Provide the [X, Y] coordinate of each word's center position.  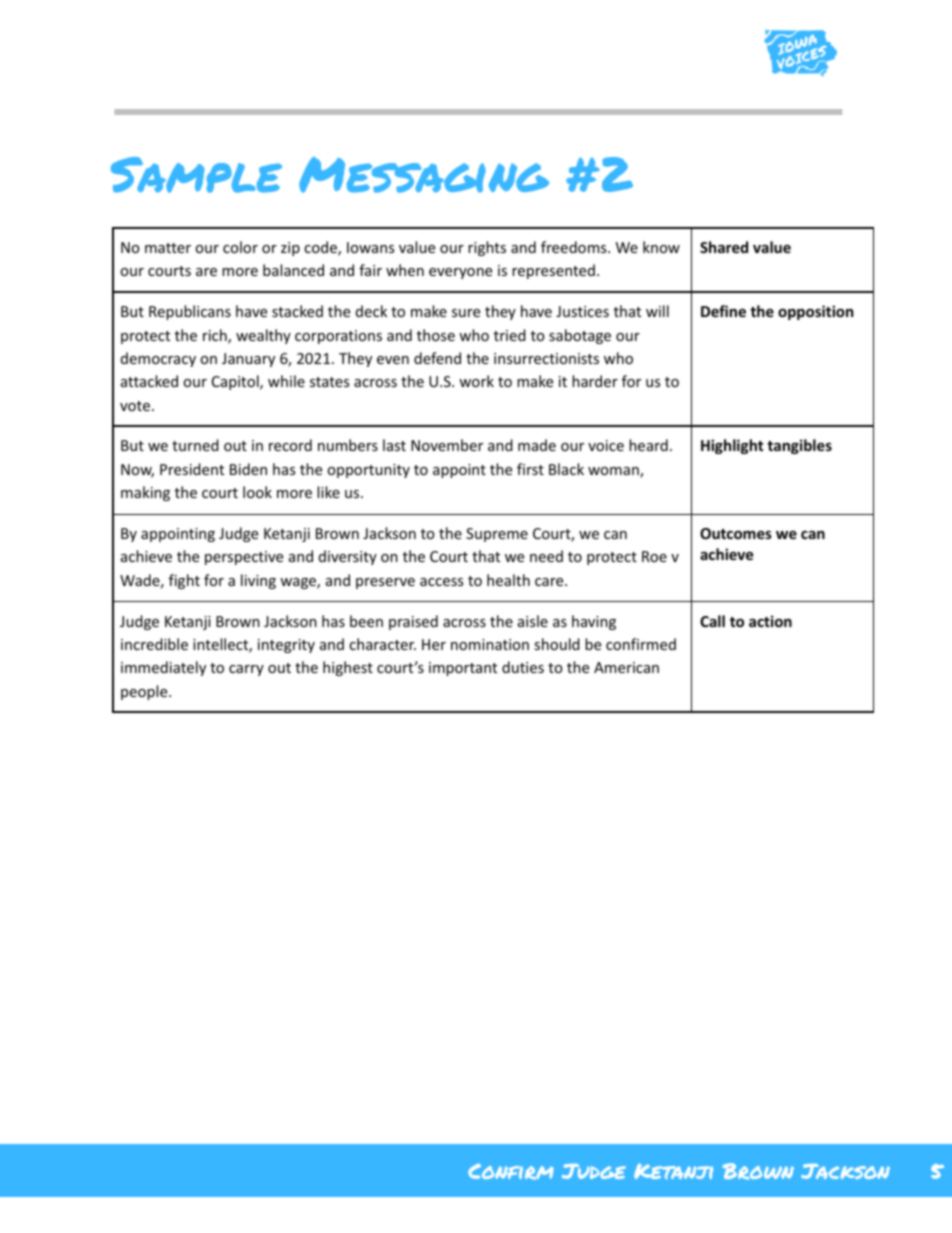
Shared [724, 247]
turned [195, 445]
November [447, 445]
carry [246, 670]
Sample [196, 175]
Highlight [732, 446]
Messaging [424, 175]
